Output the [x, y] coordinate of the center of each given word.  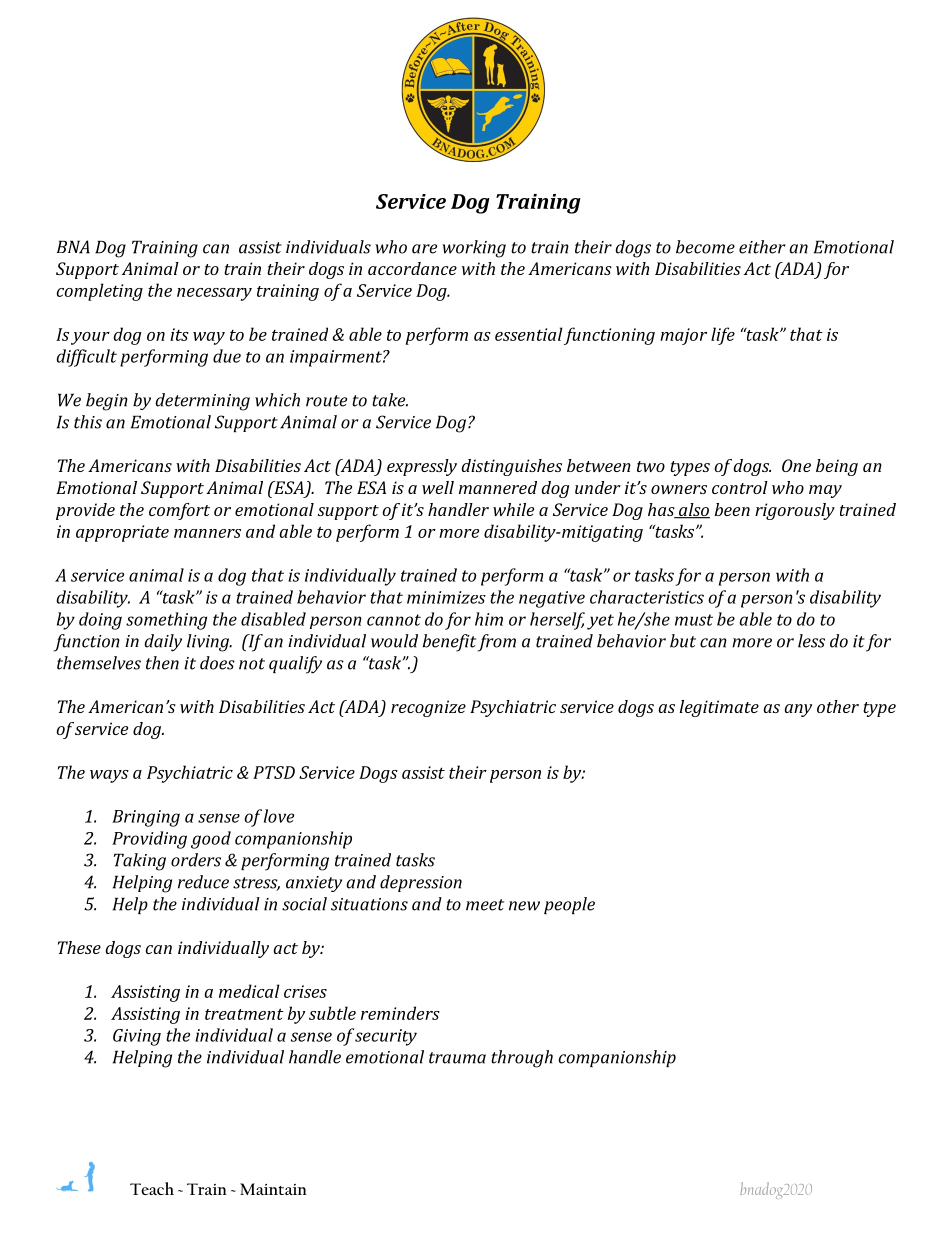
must [694, 620]
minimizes [446, 597]
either [762, 247]
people [569, 905]
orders [196, 860]
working [474, 249]
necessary [214, 294]
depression [421, 883]
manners [207, 533]
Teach [152, 1188]
